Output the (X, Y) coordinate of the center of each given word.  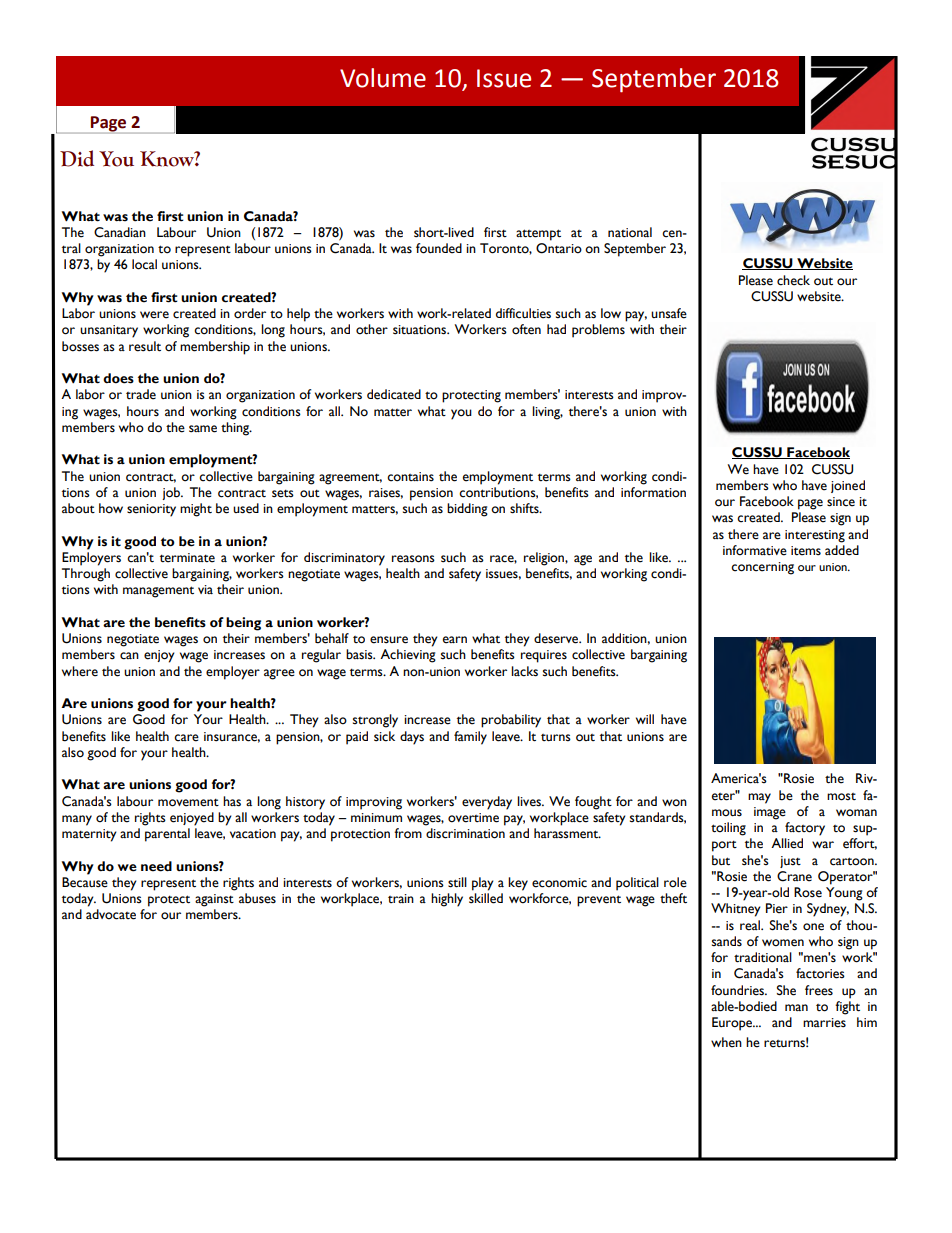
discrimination (465, 833)
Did (77, 158)
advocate (111, 914)
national (630, 232)
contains (410, 477)
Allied (787, 843)
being (243, 624)
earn (455, 640)
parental (167, 835)
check (793, 280)
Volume (383, 78)
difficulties (523, 313)
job (172, 493)
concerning (762, 568)
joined (848, 486)
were (154, 315)
